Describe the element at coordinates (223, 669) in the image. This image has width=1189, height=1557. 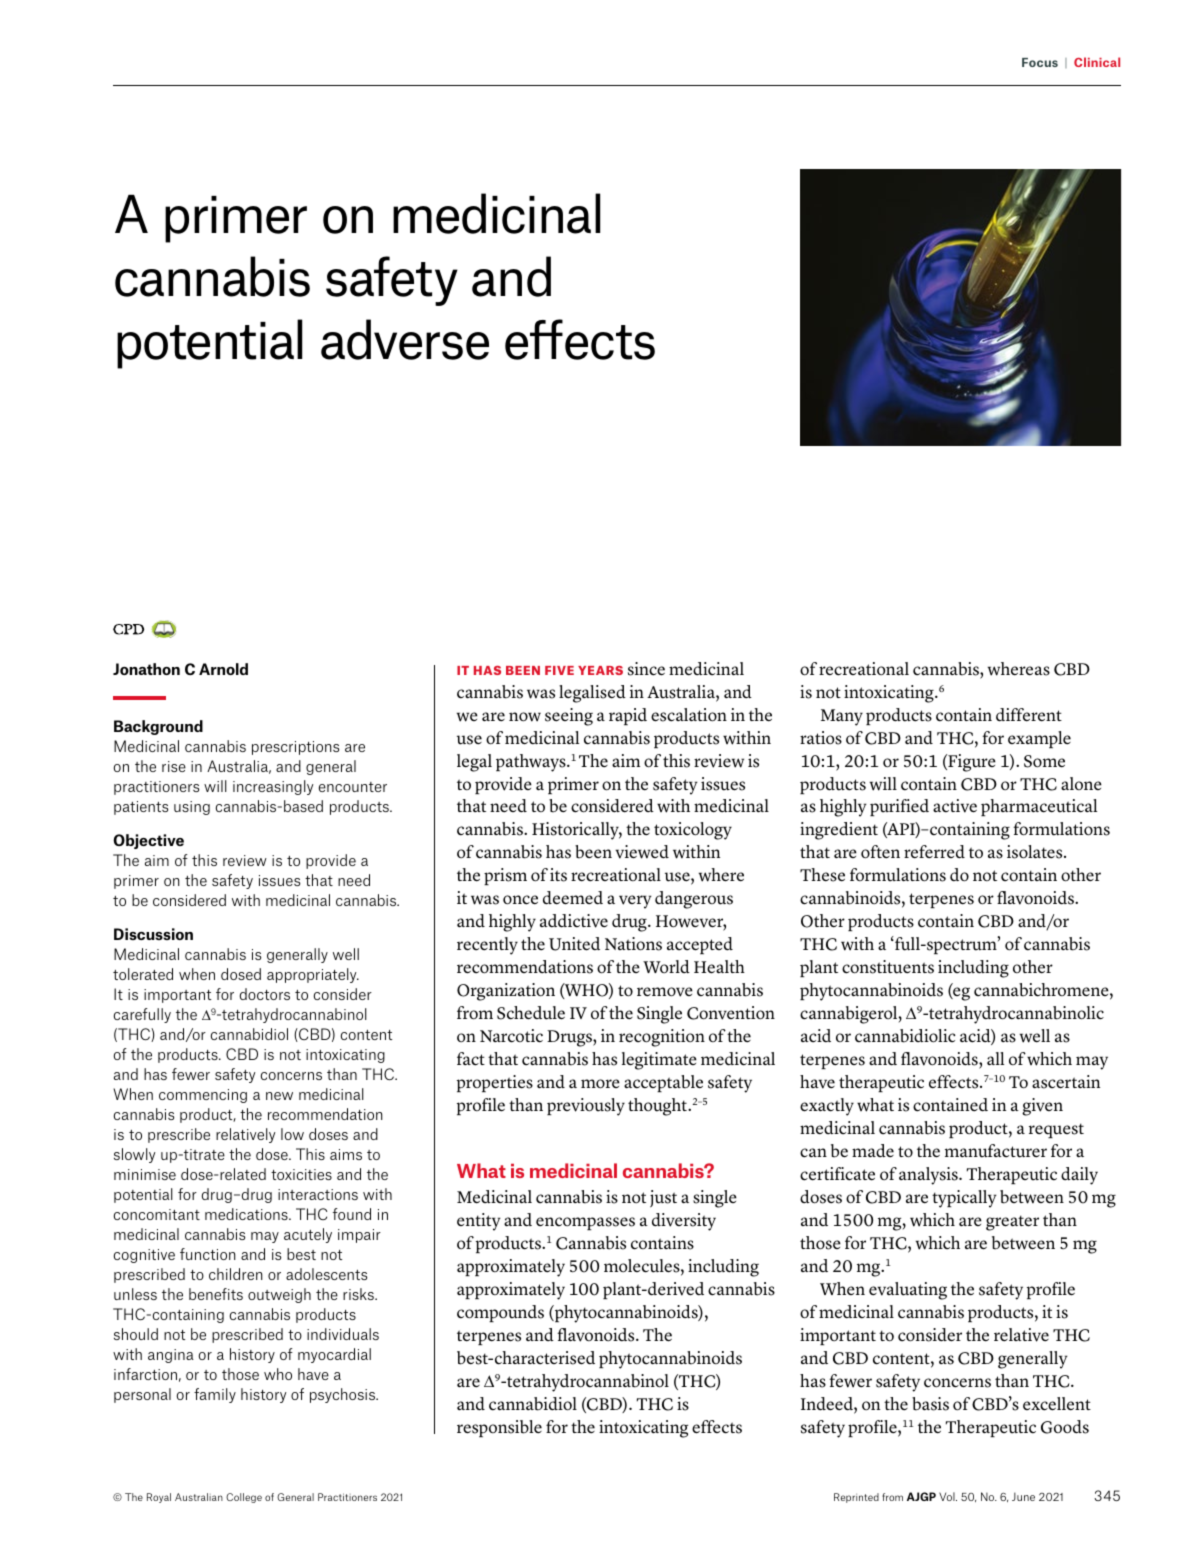
I see `Arnold` at that location.
